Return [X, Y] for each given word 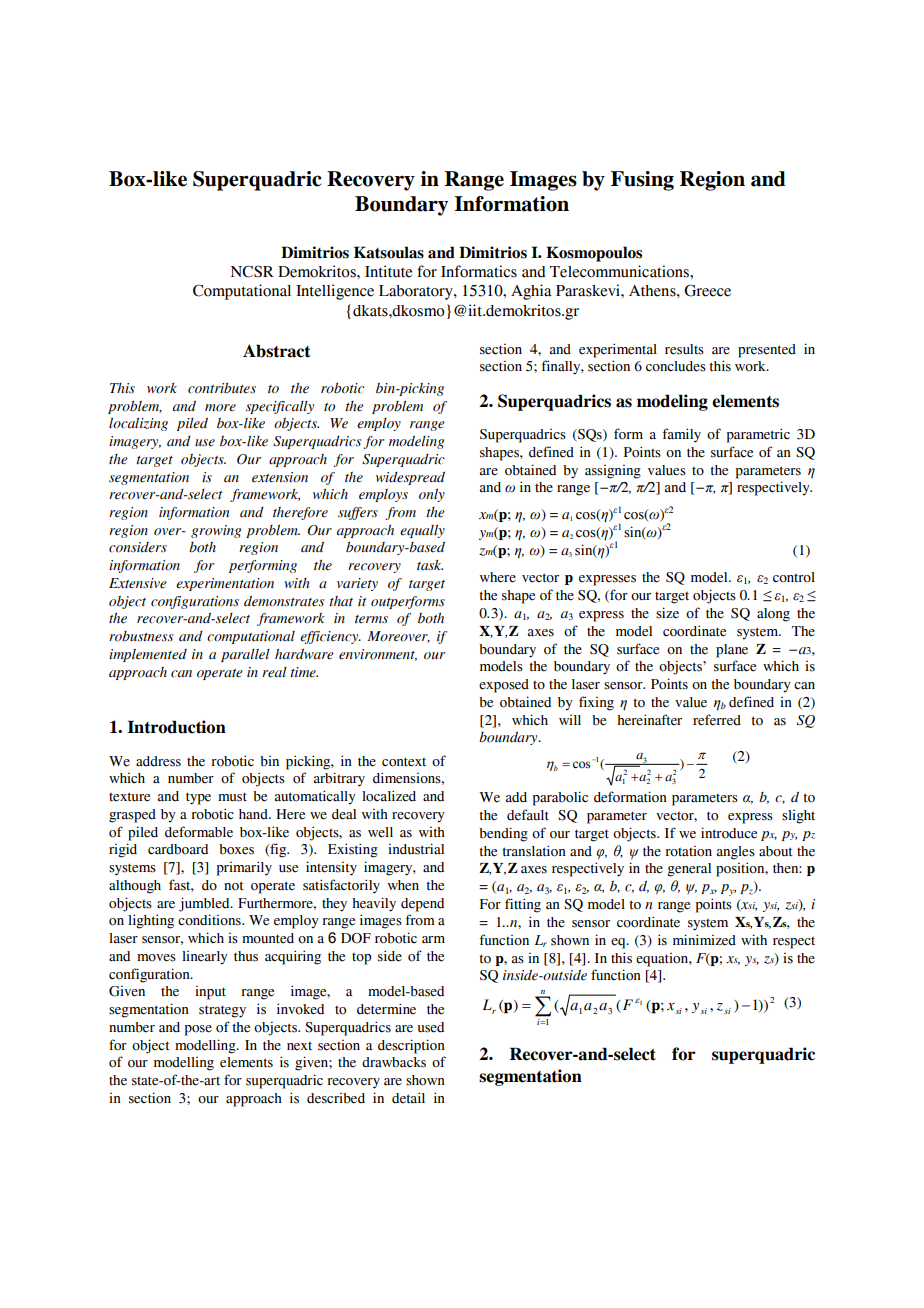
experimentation [225, 584]
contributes [222, 388]
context [404, 762]
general [689, 870]
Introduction [176, 727]
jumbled [205, 904]
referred [717, 720]
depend [422, 905]
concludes [676, 366]
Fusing [642, 181]
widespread [410, 478]
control [794, 577]
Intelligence [335, 292]
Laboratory [417, 292]
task [430, 565]
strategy [222, 1011]
